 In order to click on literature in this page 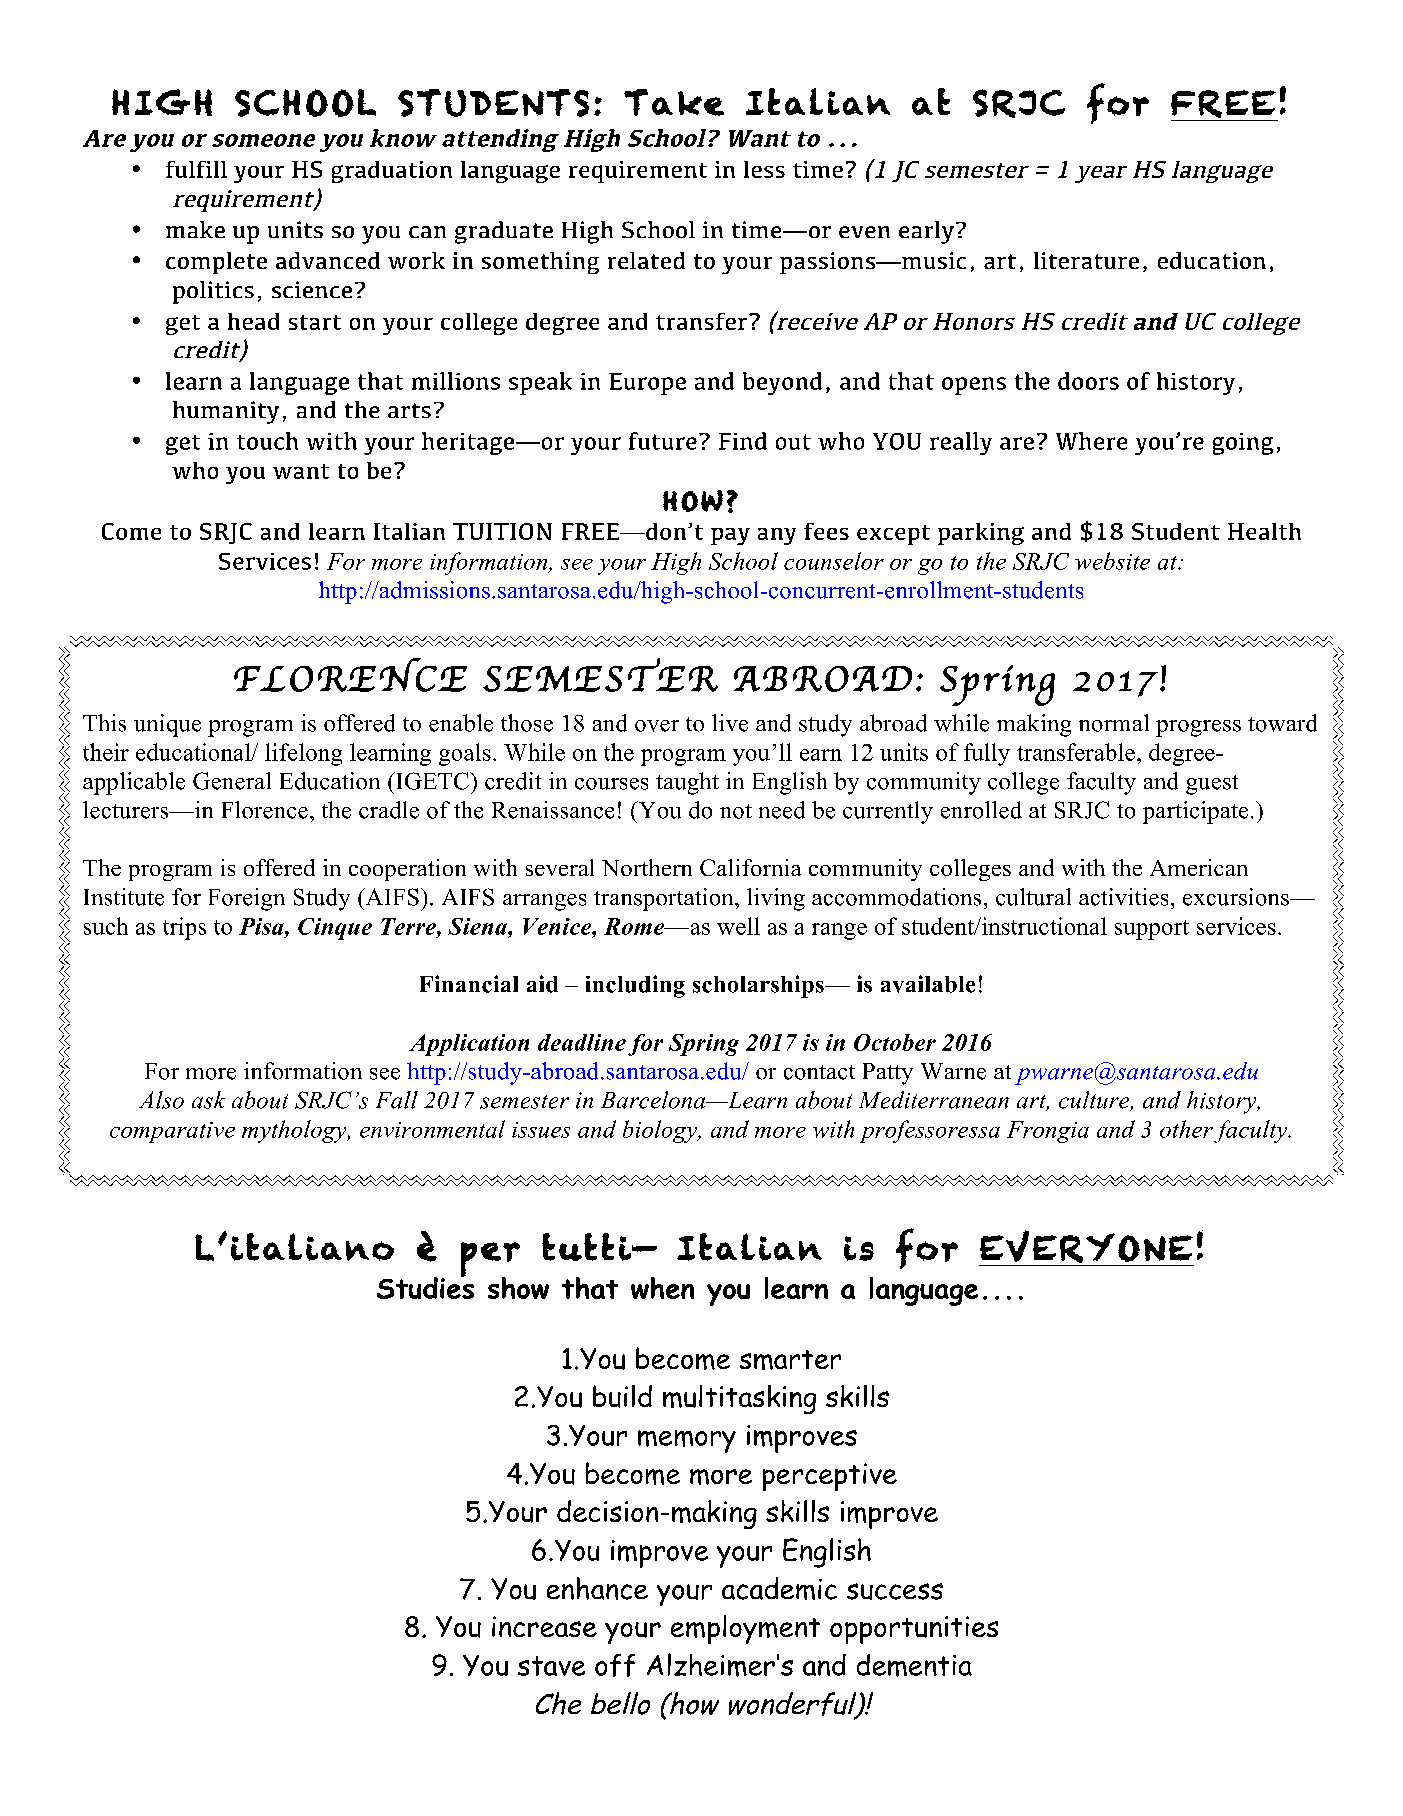, I will do `click(1086, 260)`.
